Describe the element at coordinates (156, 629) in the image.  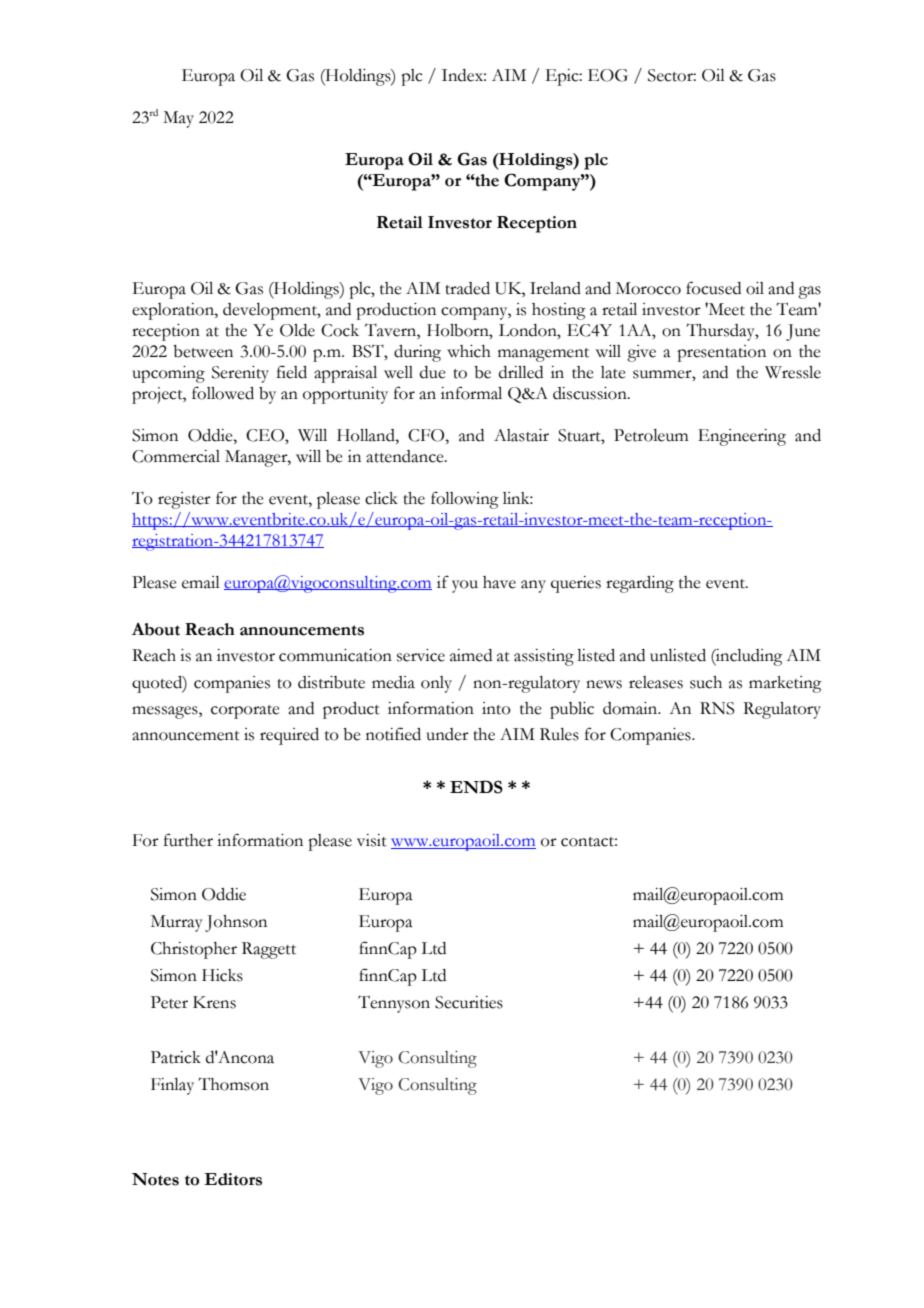
I see `About` at that location.
